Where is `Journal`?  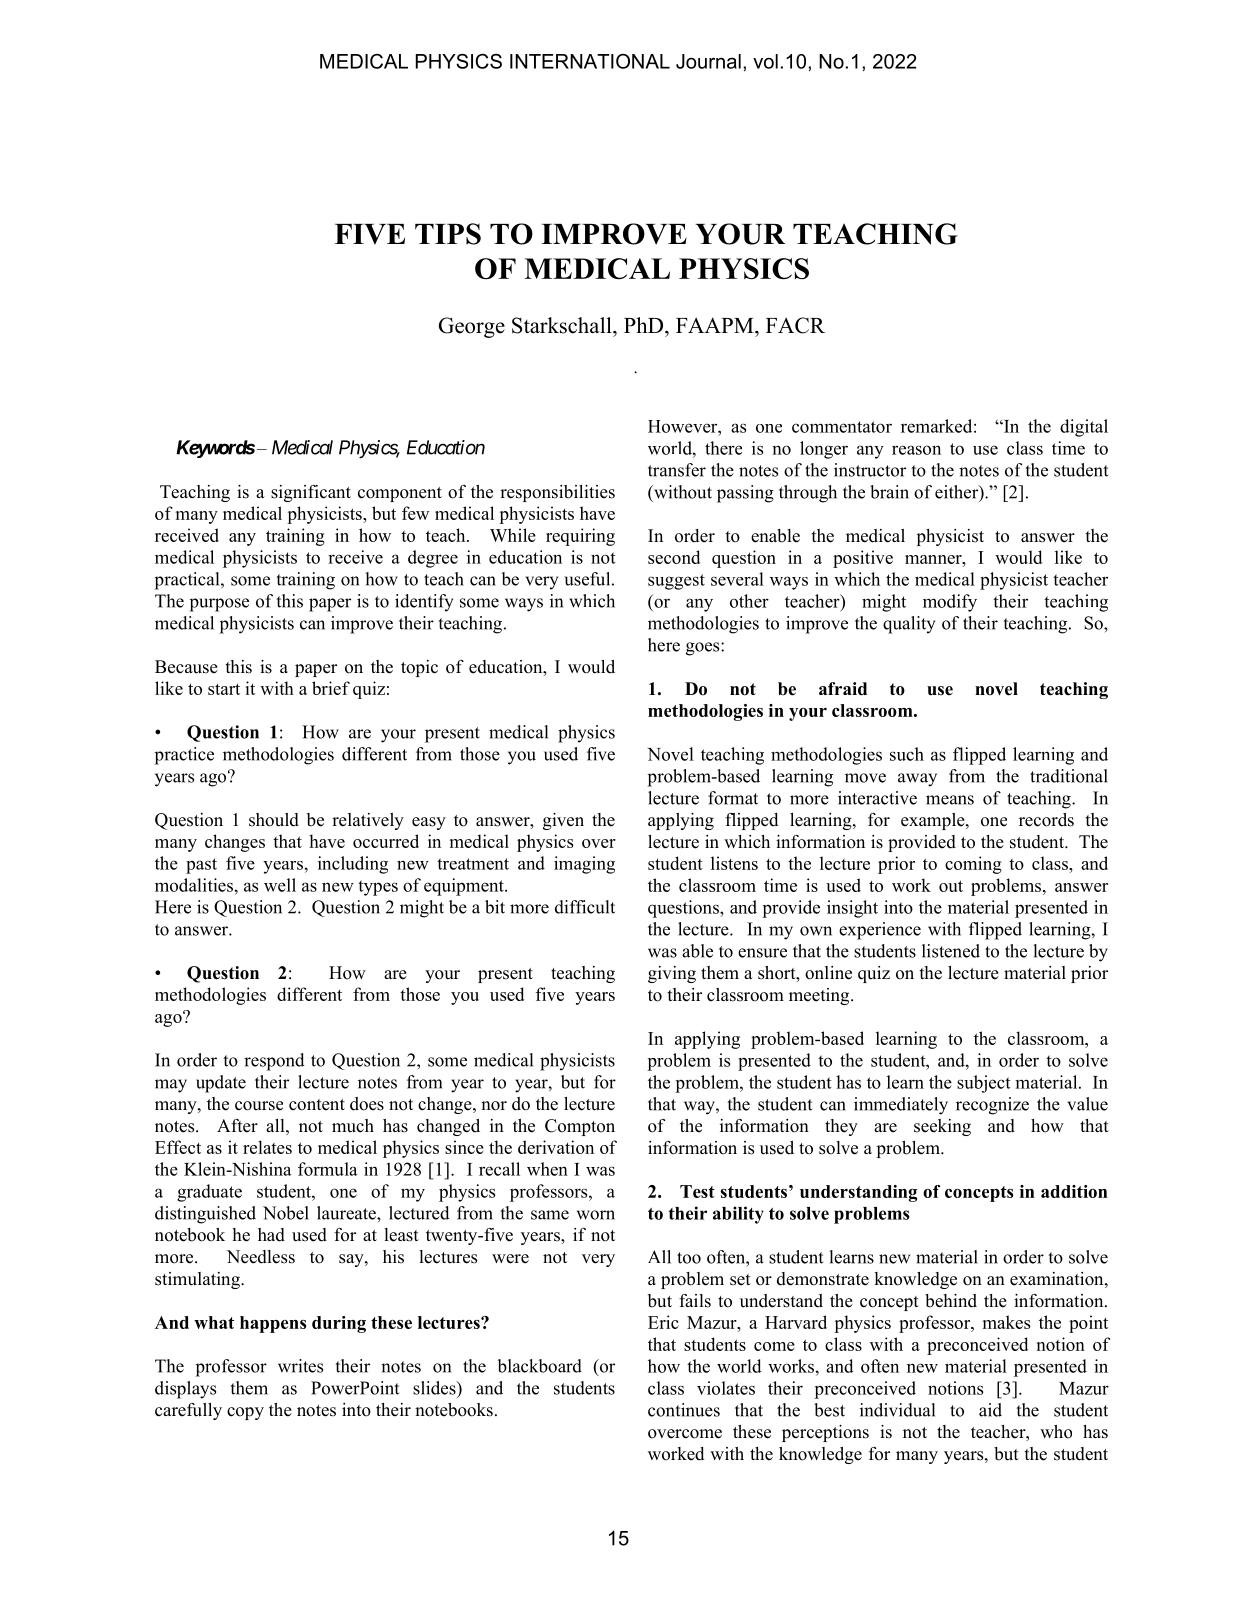
Journal is located at coordinates (708, 61).
